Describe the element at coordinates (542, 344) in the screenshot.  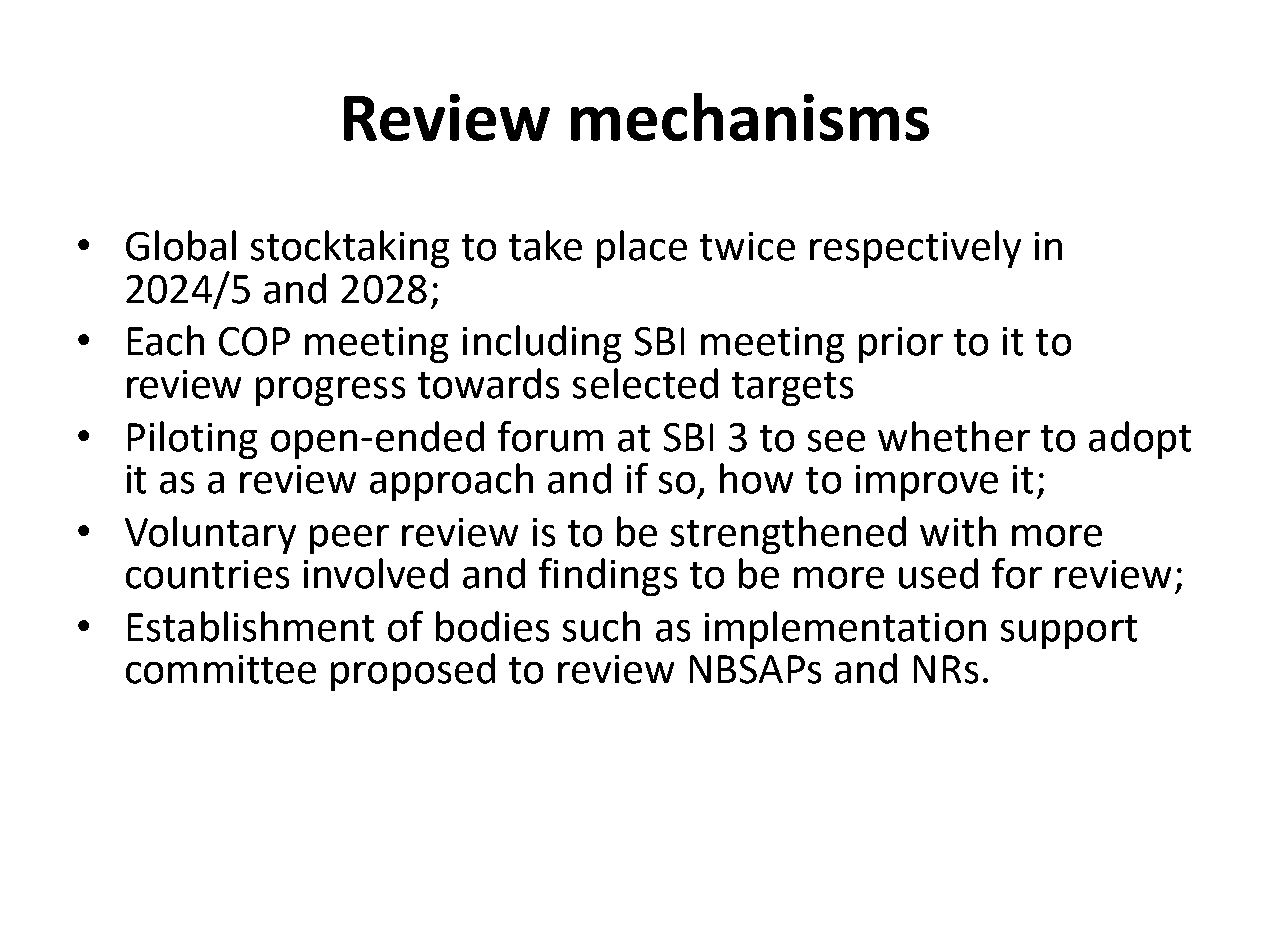
I see `including` at that location.
